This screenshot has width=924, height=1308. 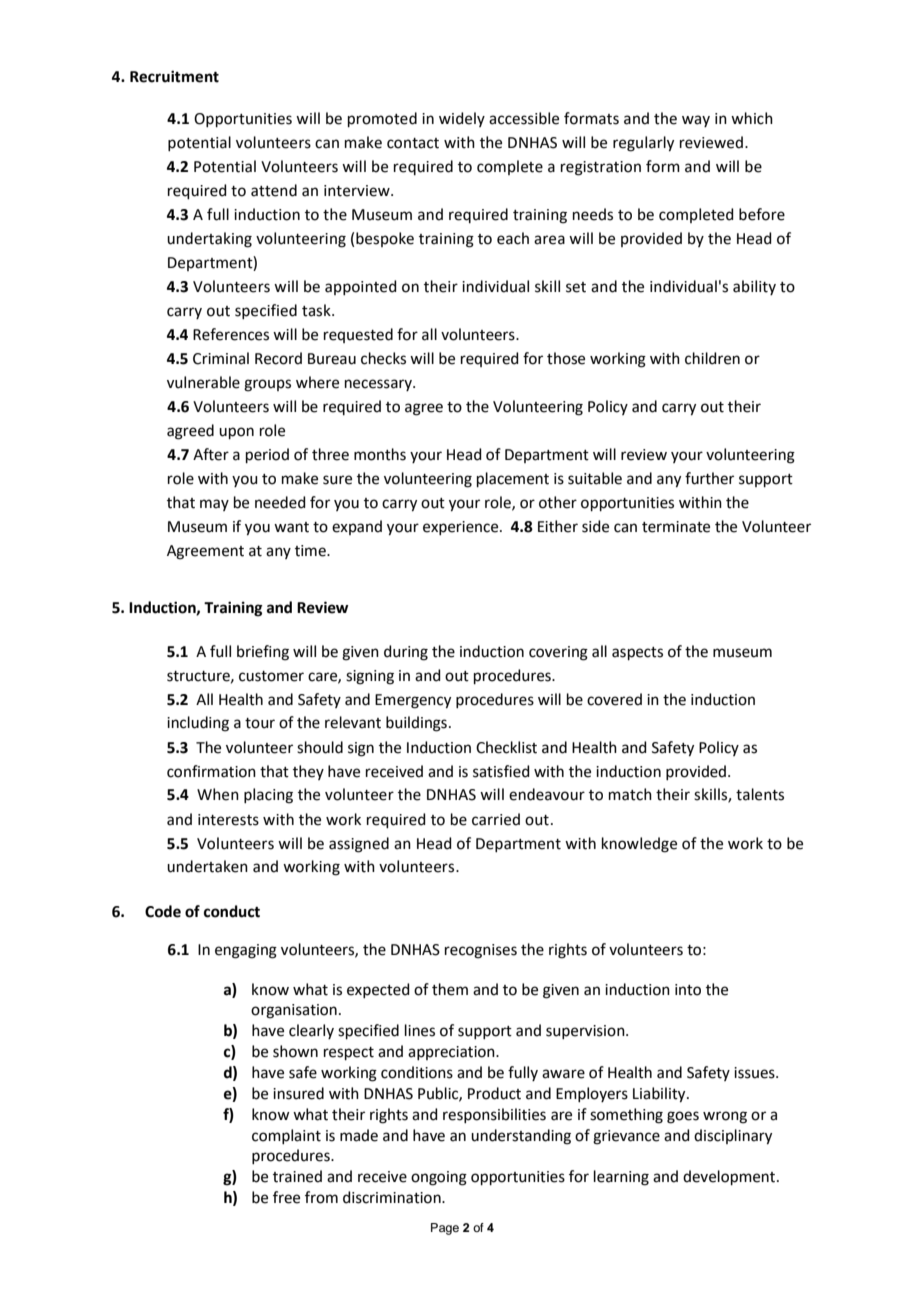 What do you see at coordinates (730, 1177) in the screenshot?
I see `development` at bounding box center [730, 1177].
